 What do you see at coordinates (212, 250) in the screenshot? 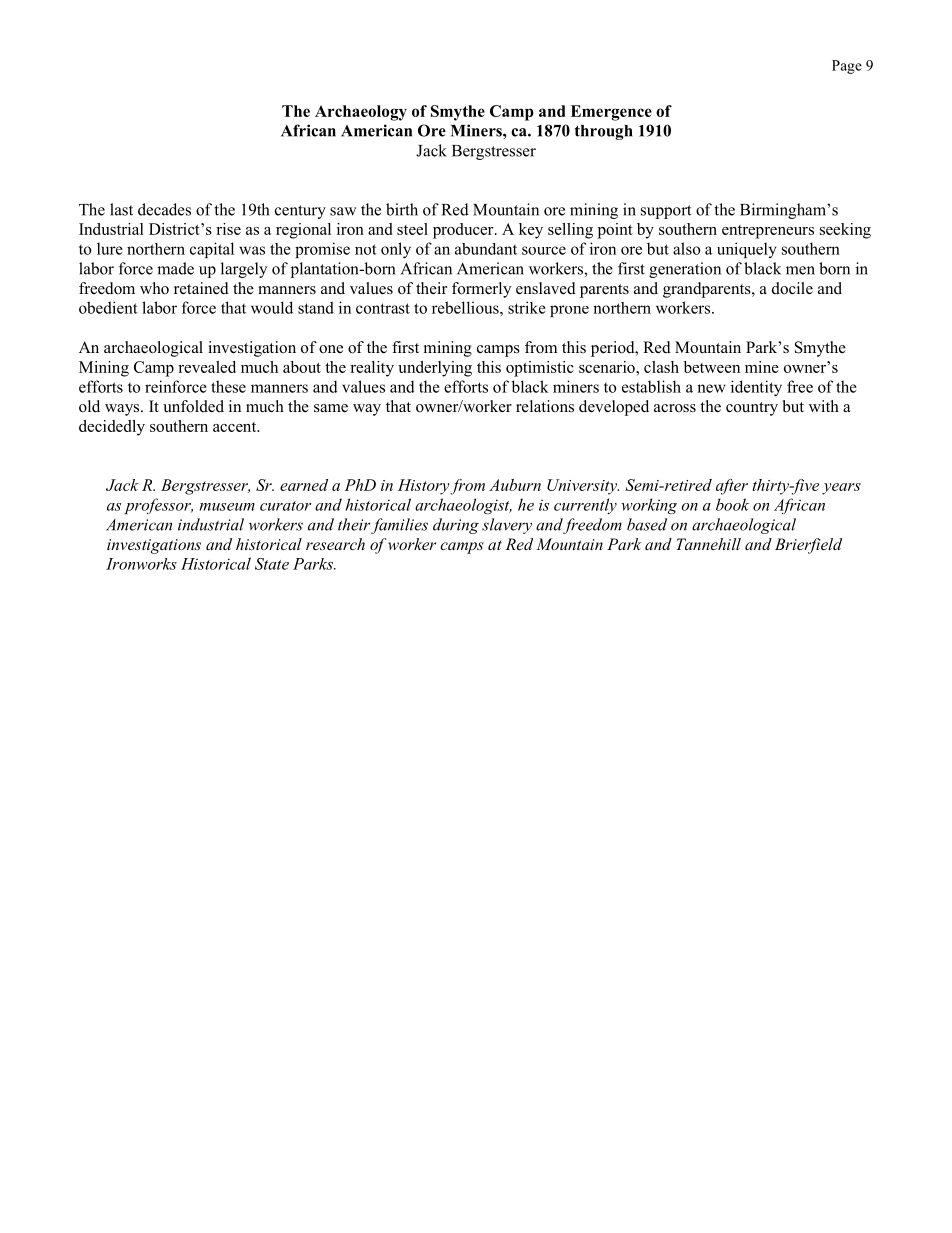
I see `capital` at bounding box center [212, 250].
